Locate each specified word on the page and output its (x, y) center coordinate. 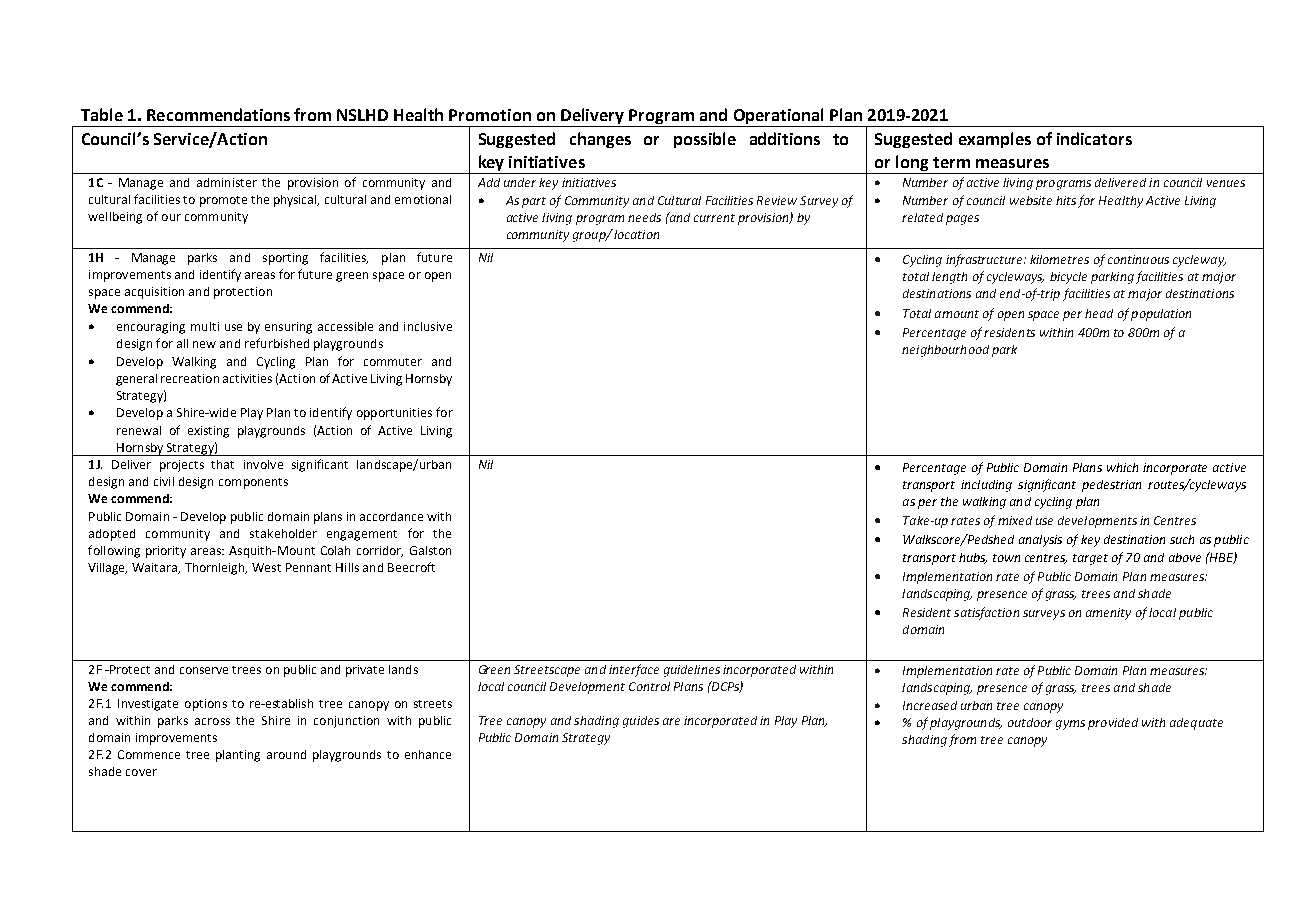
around (286, 754)
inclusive (428, 326)
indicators (1094, 138)
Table (102, 114)
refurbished (277, 343)
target (1090, 559)
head (1099, 313)
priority (166, 552)
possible (705, 140)
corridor (380, 551)
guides (641, 722)
